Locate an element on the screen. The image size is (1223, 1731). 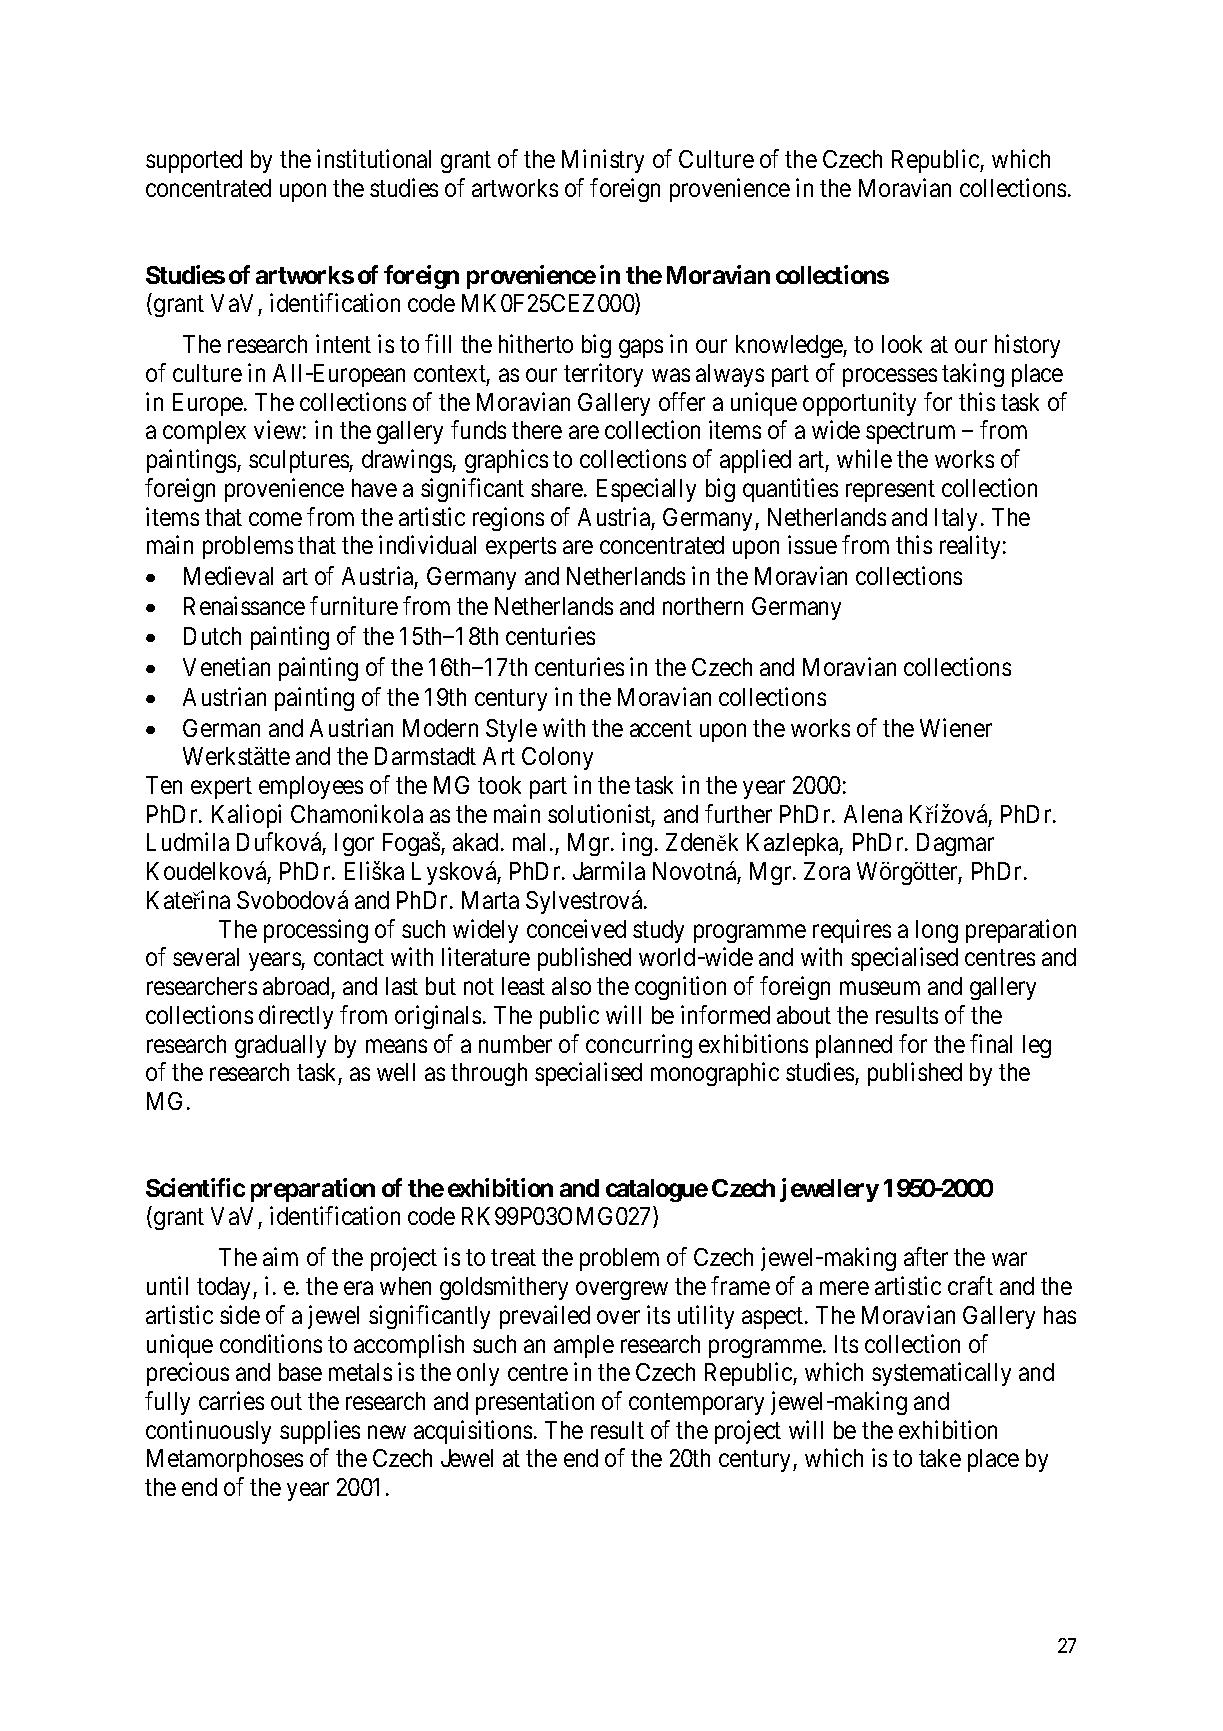
presentation is located at coordinates (535, 1403).
